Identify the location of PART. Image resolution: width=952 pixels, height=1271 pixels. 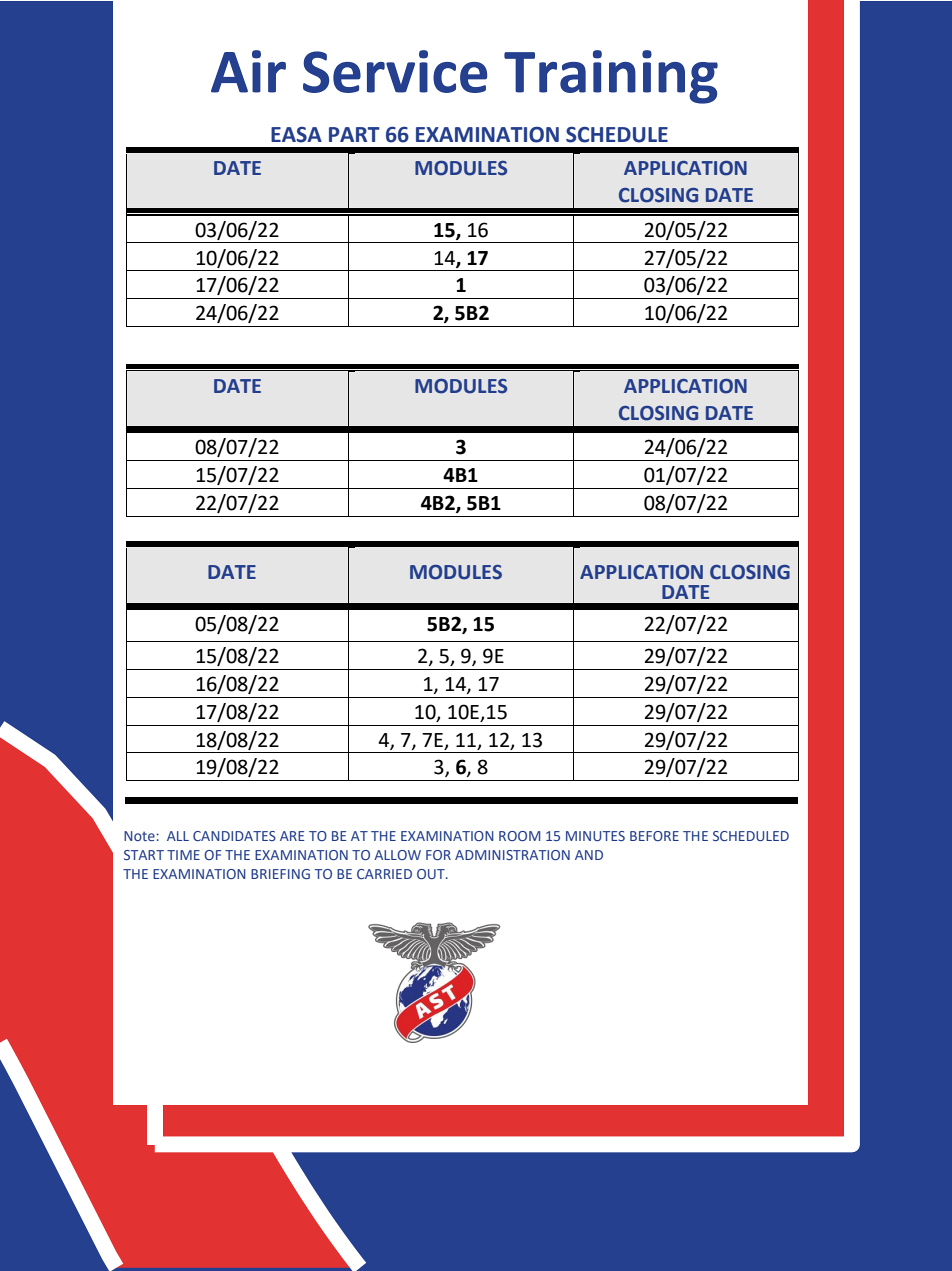
(354, 134).
